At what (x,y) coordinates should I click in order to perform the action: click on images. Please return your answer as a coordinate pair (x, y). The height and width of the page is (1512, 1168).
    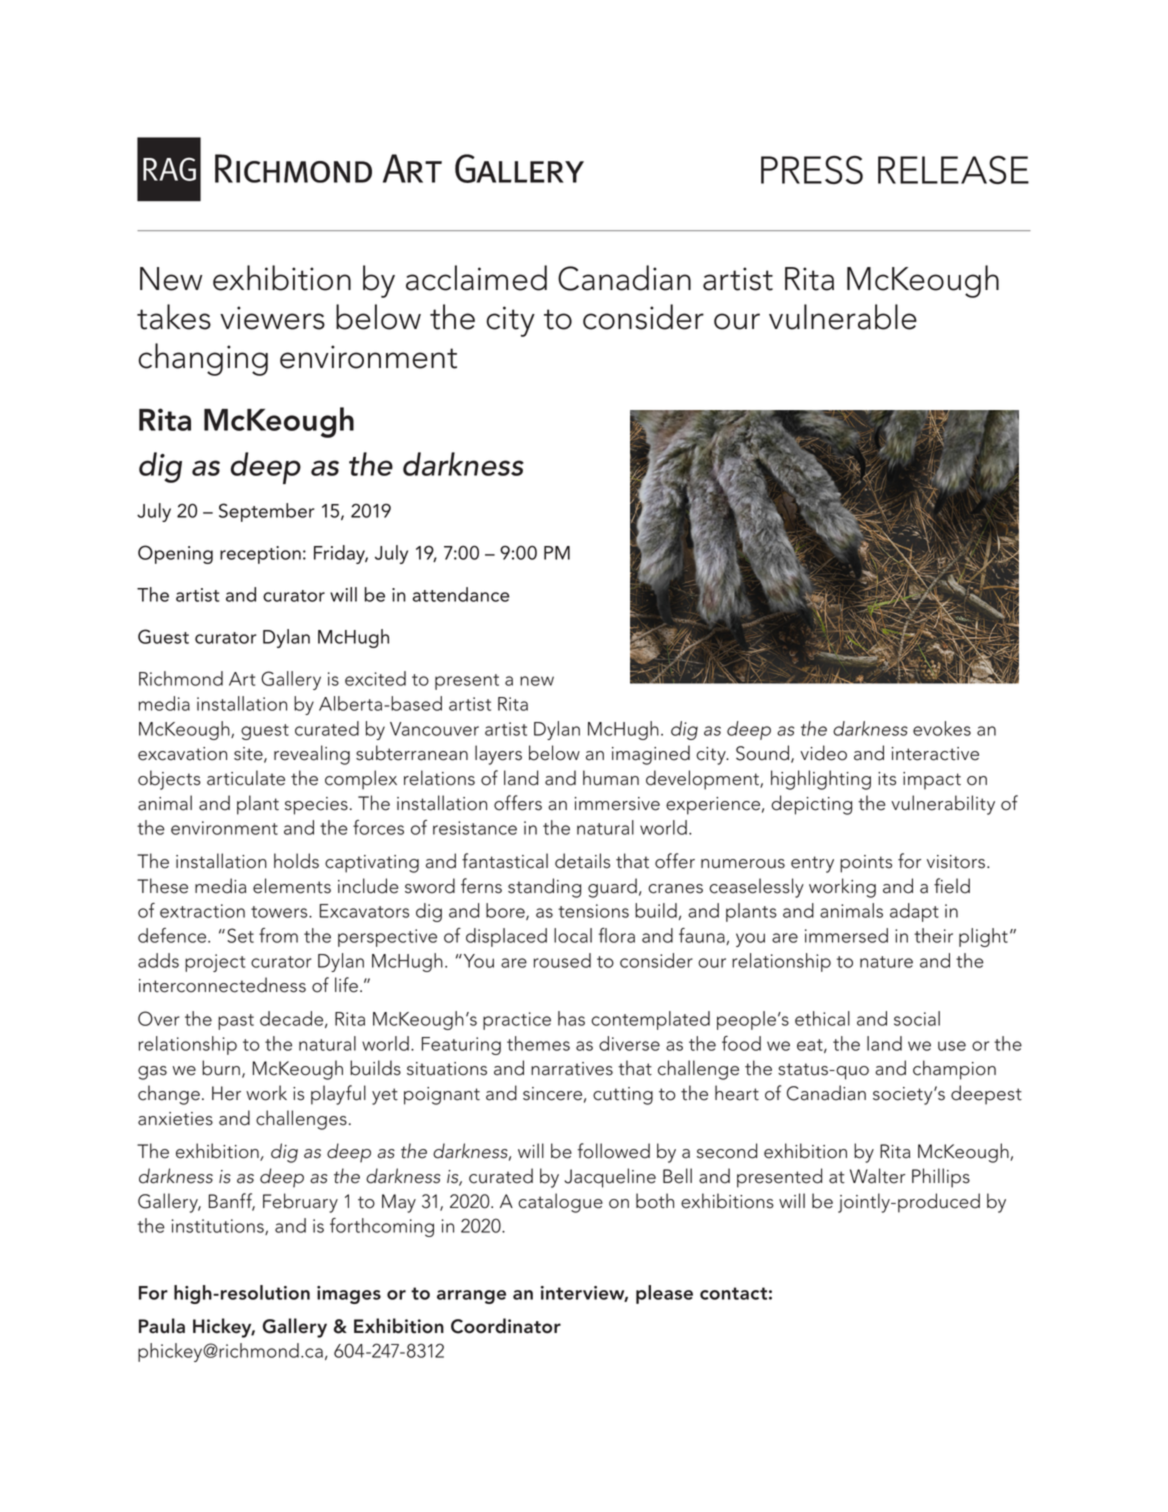
    Looking at the image, I should click on (349, 1295).
